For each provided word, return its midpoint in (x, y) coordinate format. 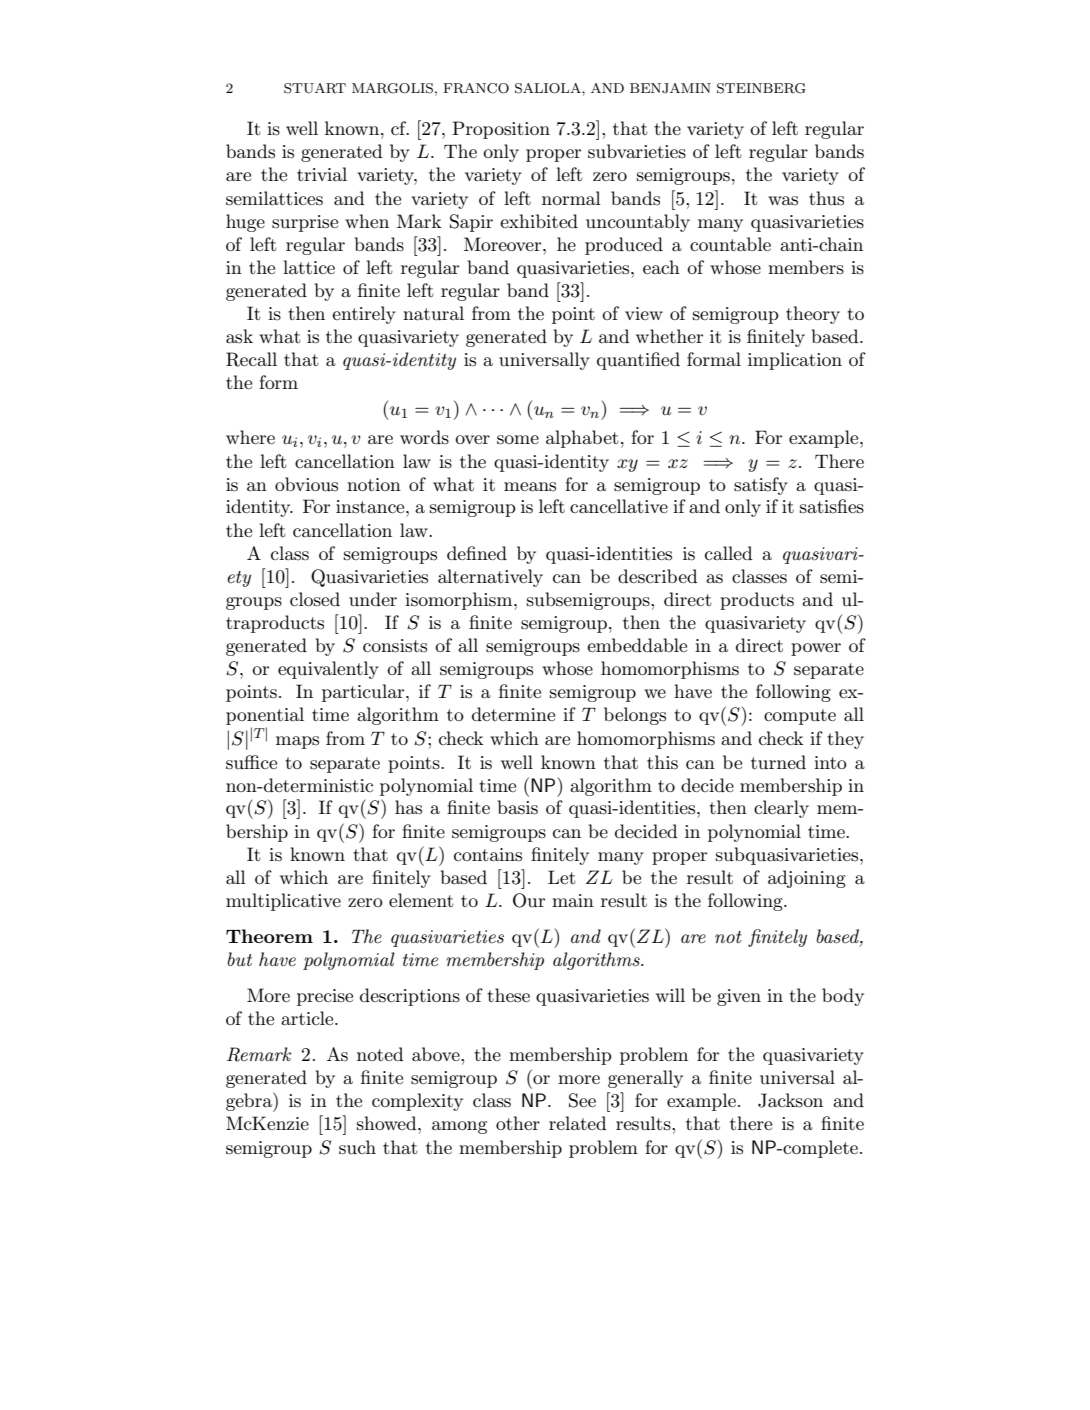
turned (778, 762)
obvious (306, 484)
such (357, 1147)
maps (297, 742)
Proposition (501, 130)
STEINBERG (761, 88)
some (518, 440)
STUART (315, 88)
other (518, 1123)
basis (518, 807)
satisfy (761, 486)
